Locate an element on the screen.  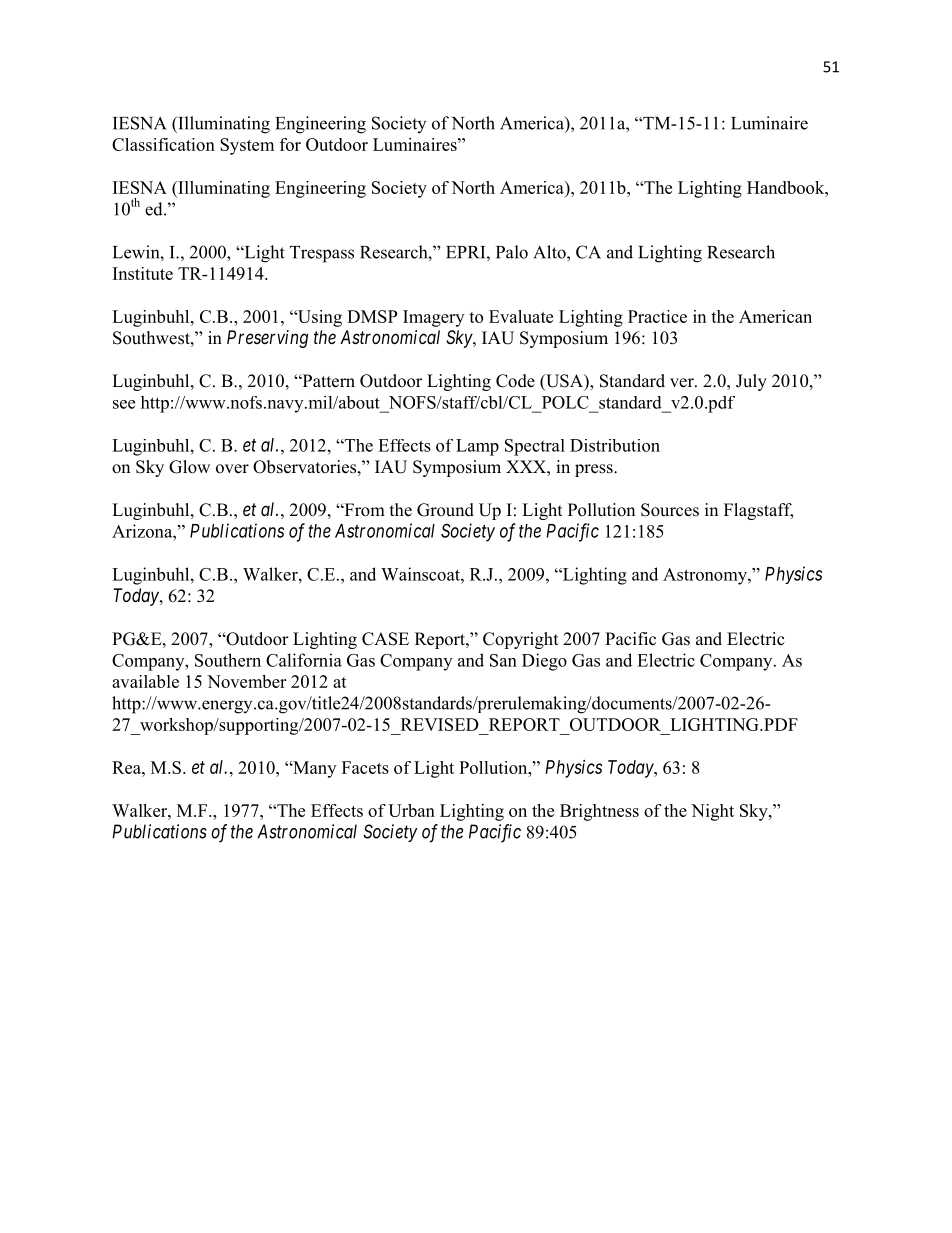
July is located at coordinates (751, 382).
